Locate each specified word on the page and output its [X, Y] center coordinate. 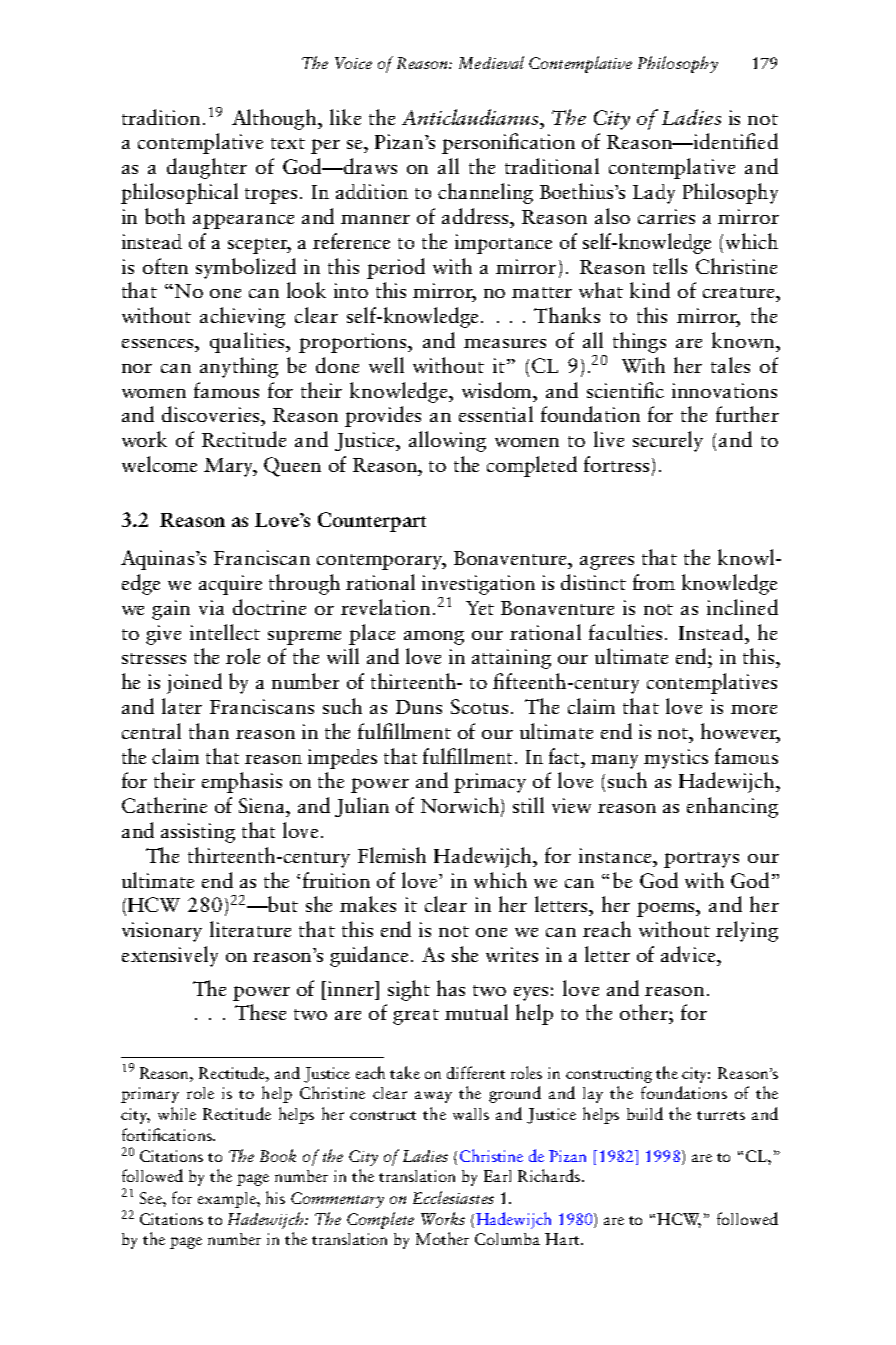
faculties [625, 632]
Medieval [491, 62]
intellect [225, 632]
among [434, 638]
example [228, 1200]
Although [275, 119]
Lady [654, 194]
